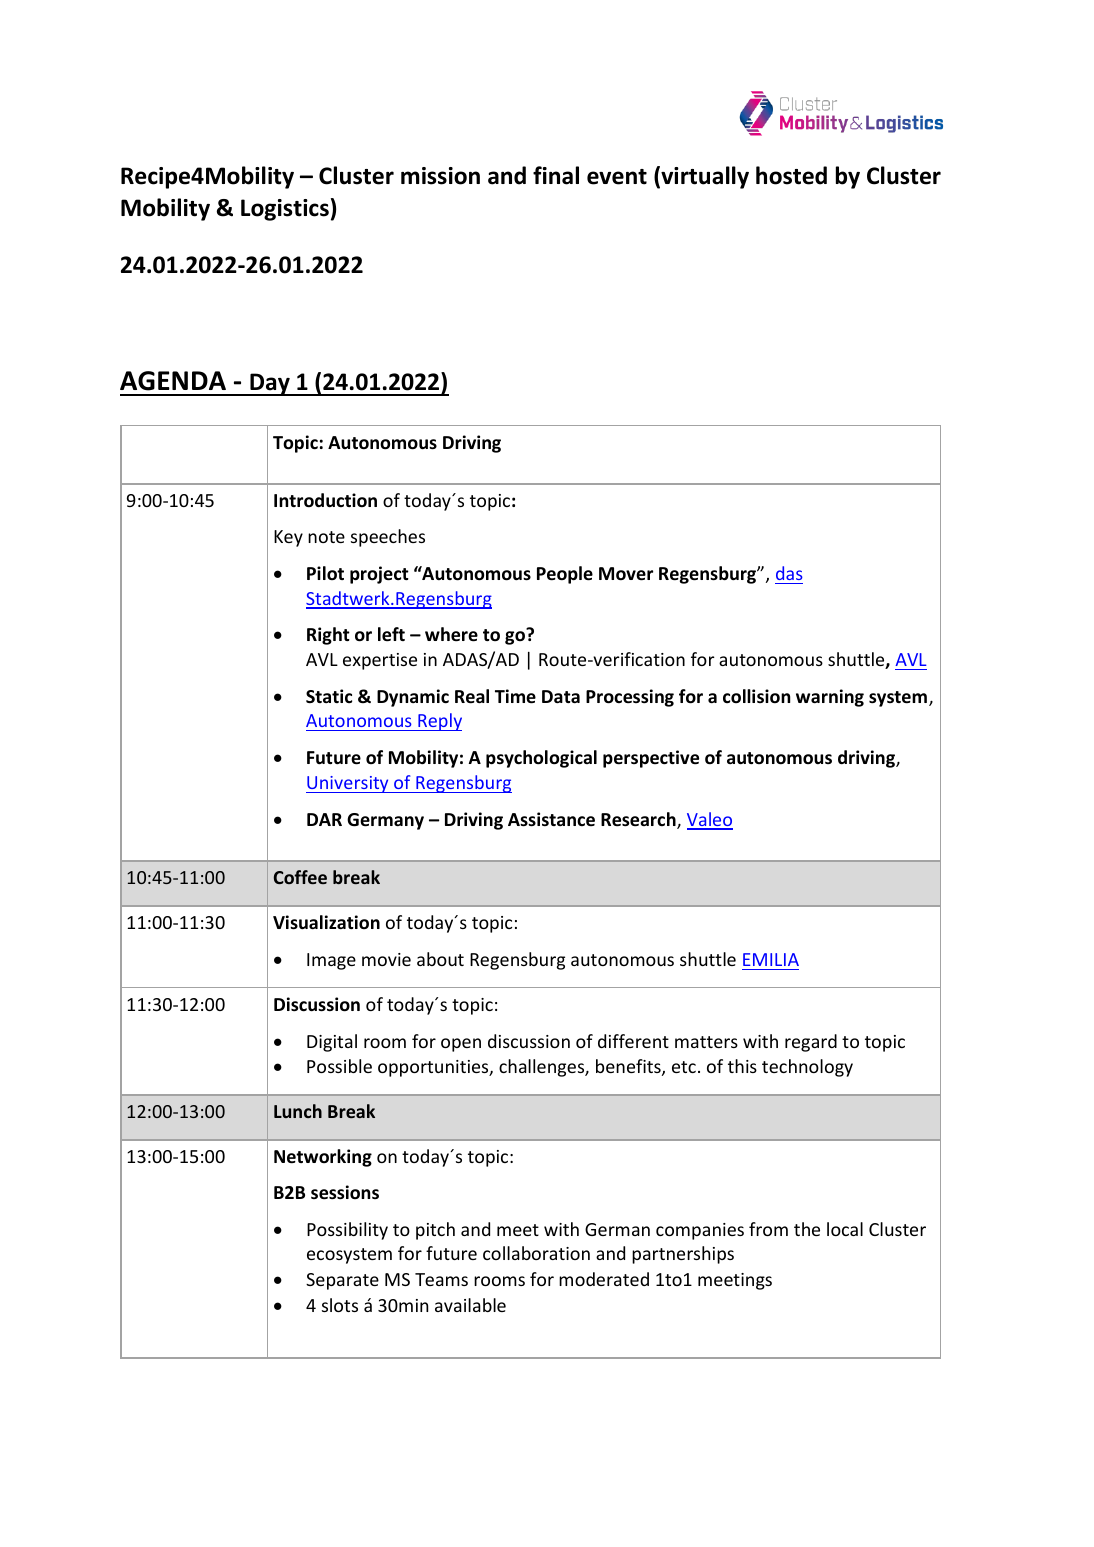  What do you see at coordinates (791, 175) in the document?
I see `hosted` at bounding box center [791, 175].
